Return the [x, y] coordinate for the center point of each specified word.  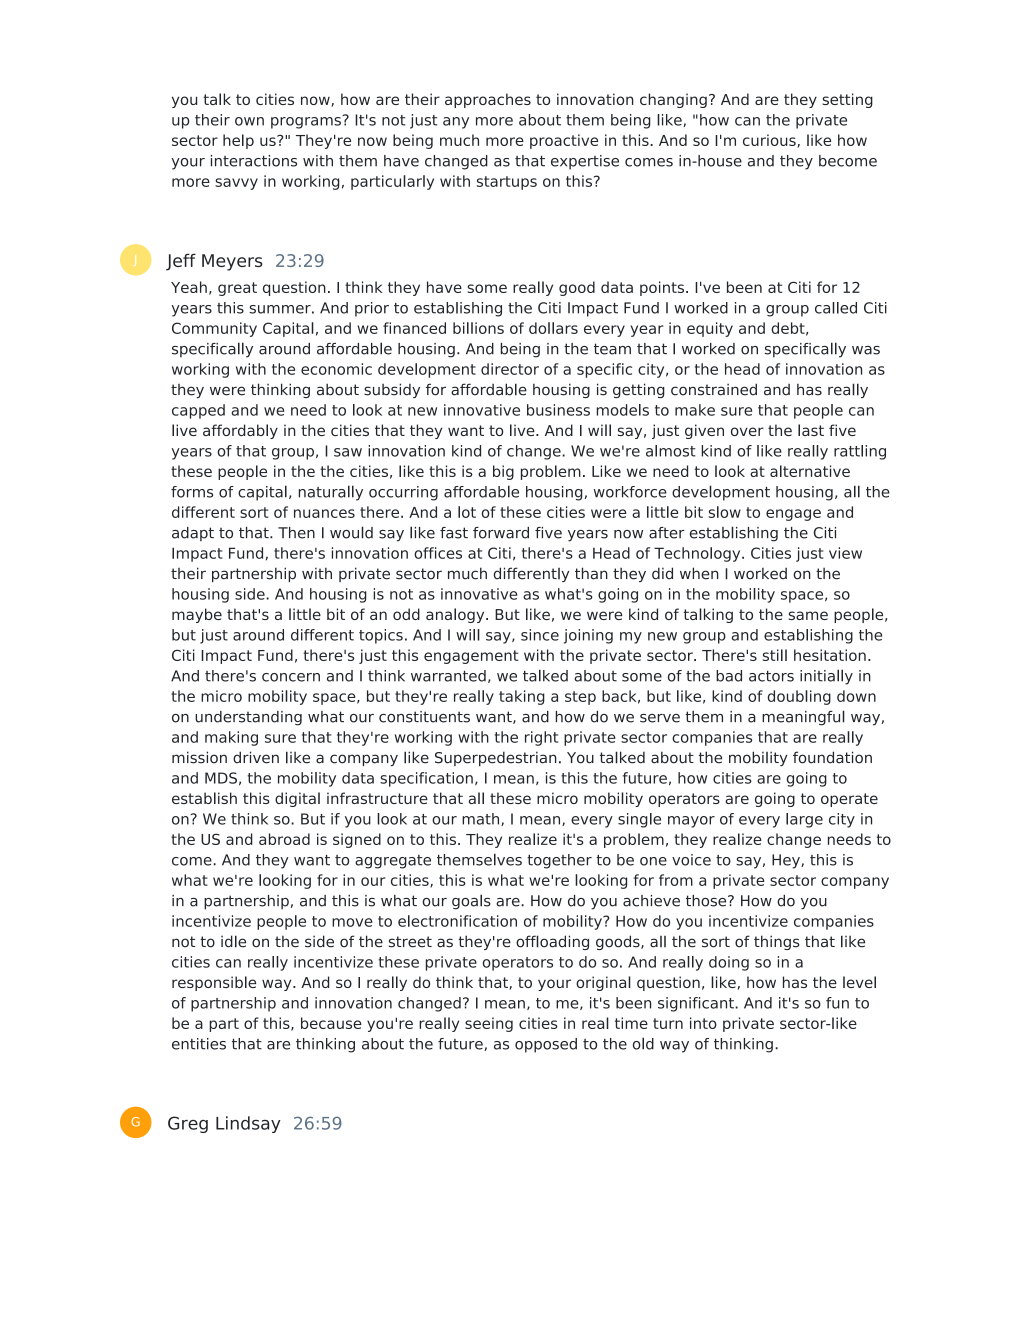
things [777, 942]
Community [214, 329]
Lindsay [248, 1124]
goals [471, 902]
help [238, 141]
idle [233, 941]
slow [724, 512]
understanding [248, 718]
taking [522, 697]
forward [501, 533]
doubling [799, 697]
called [836, 308]
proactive [564, 141]
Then [296, 533]
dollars [553, 328]
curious [770, 141]
